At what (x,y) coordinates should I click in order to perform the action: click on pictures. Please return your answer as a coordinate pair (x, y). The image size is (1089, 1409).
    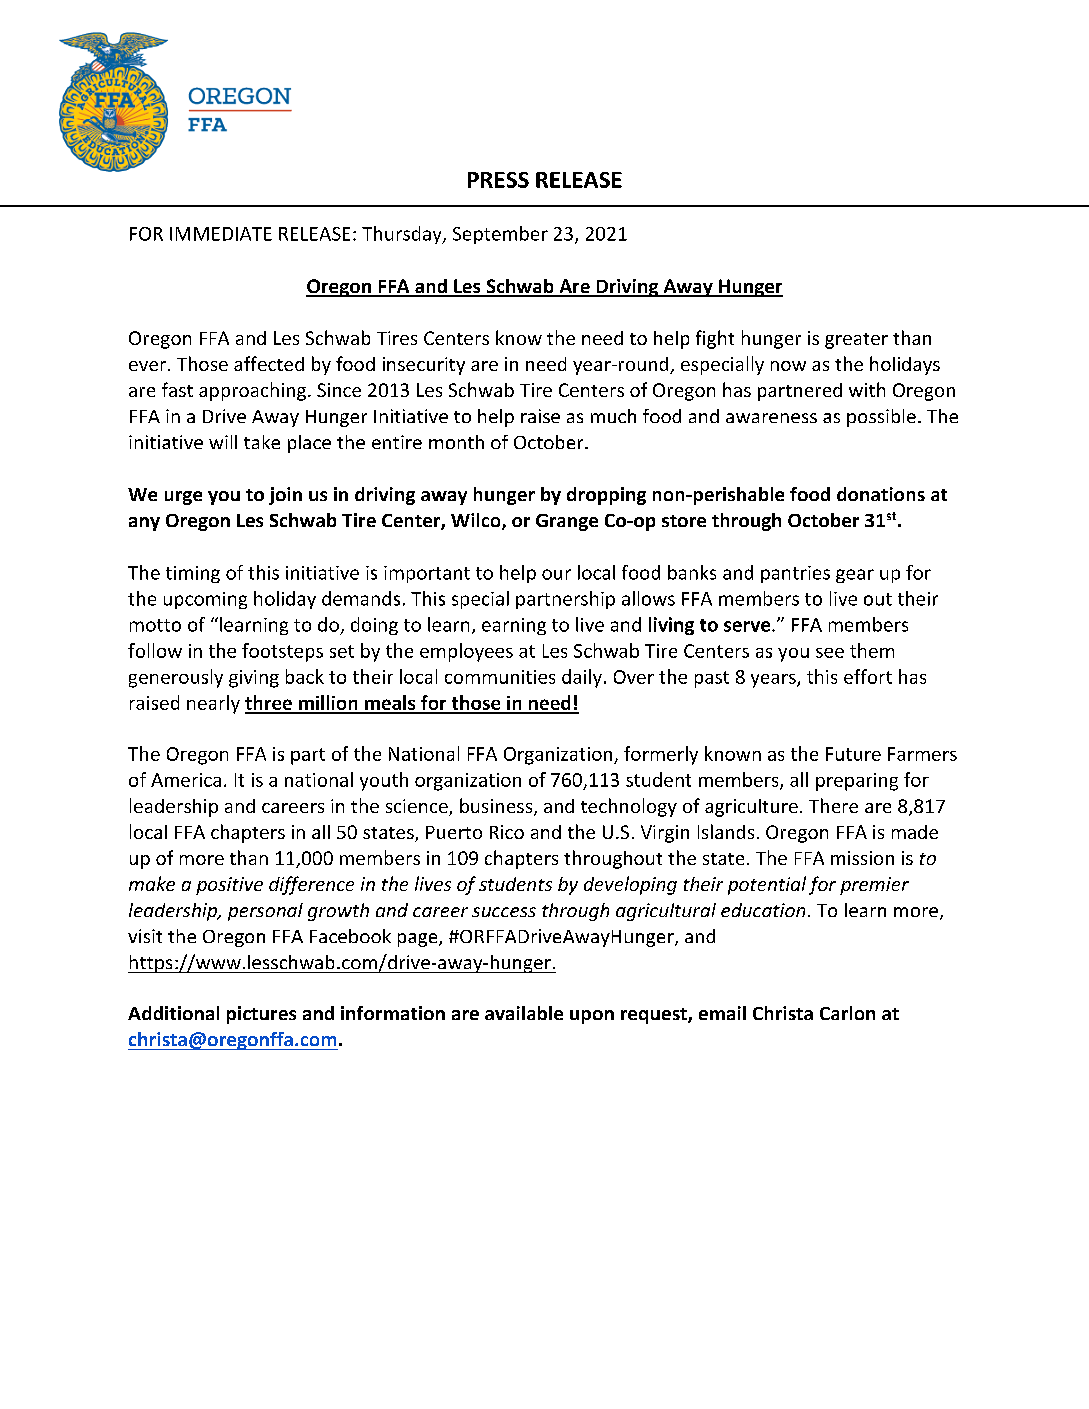
    Looking at the image, I should click on (261, 1015).
